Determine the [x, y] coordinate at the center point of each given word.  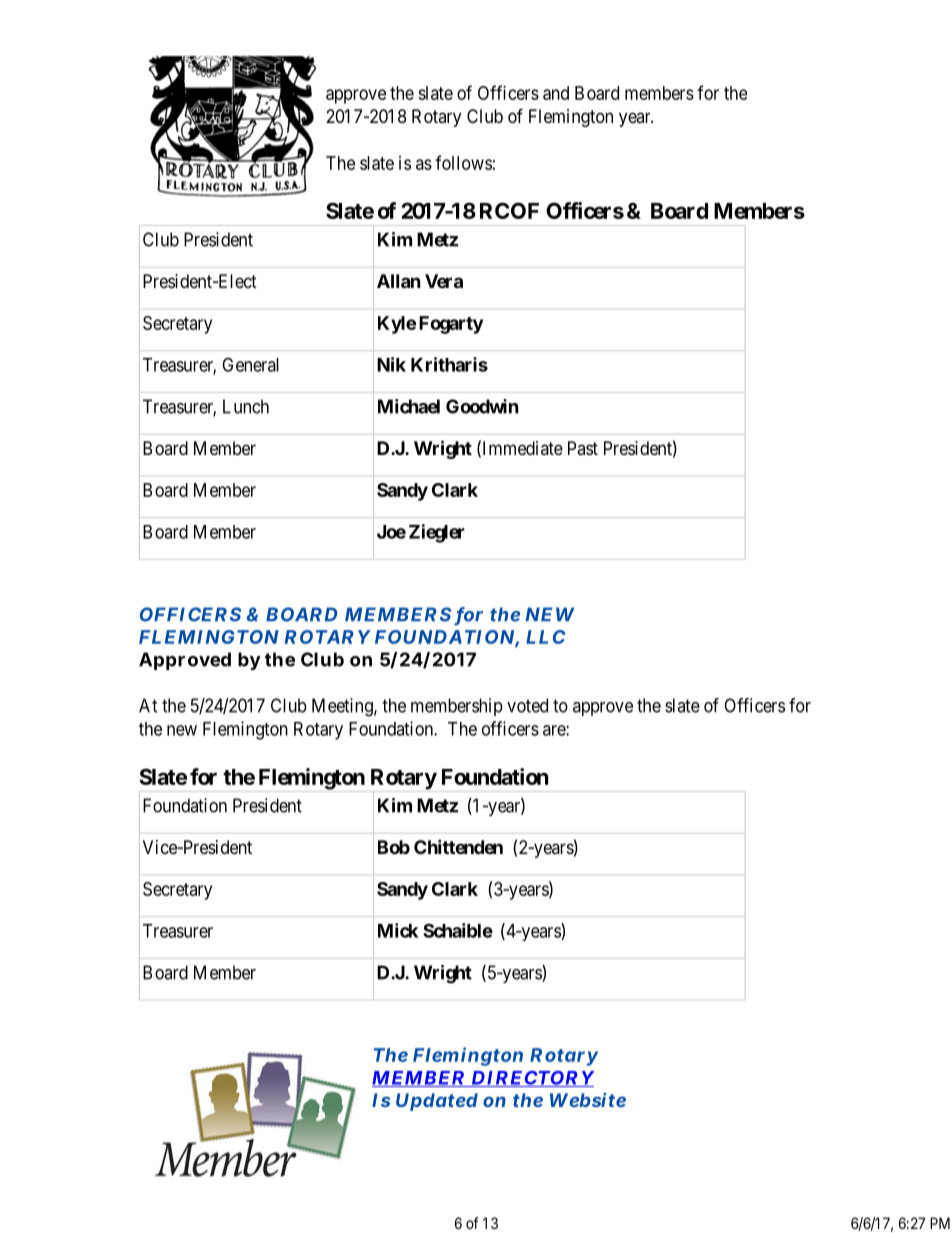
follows [463, 162]
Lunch [246, 406]
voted [527, 705]
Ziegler [437, 533]
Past [583, 448]
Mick [398, 930]
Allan [399, 281]
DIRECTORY [532, 1079]
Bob [394, 847]
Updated [437, 1102]
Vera [444, 281]
